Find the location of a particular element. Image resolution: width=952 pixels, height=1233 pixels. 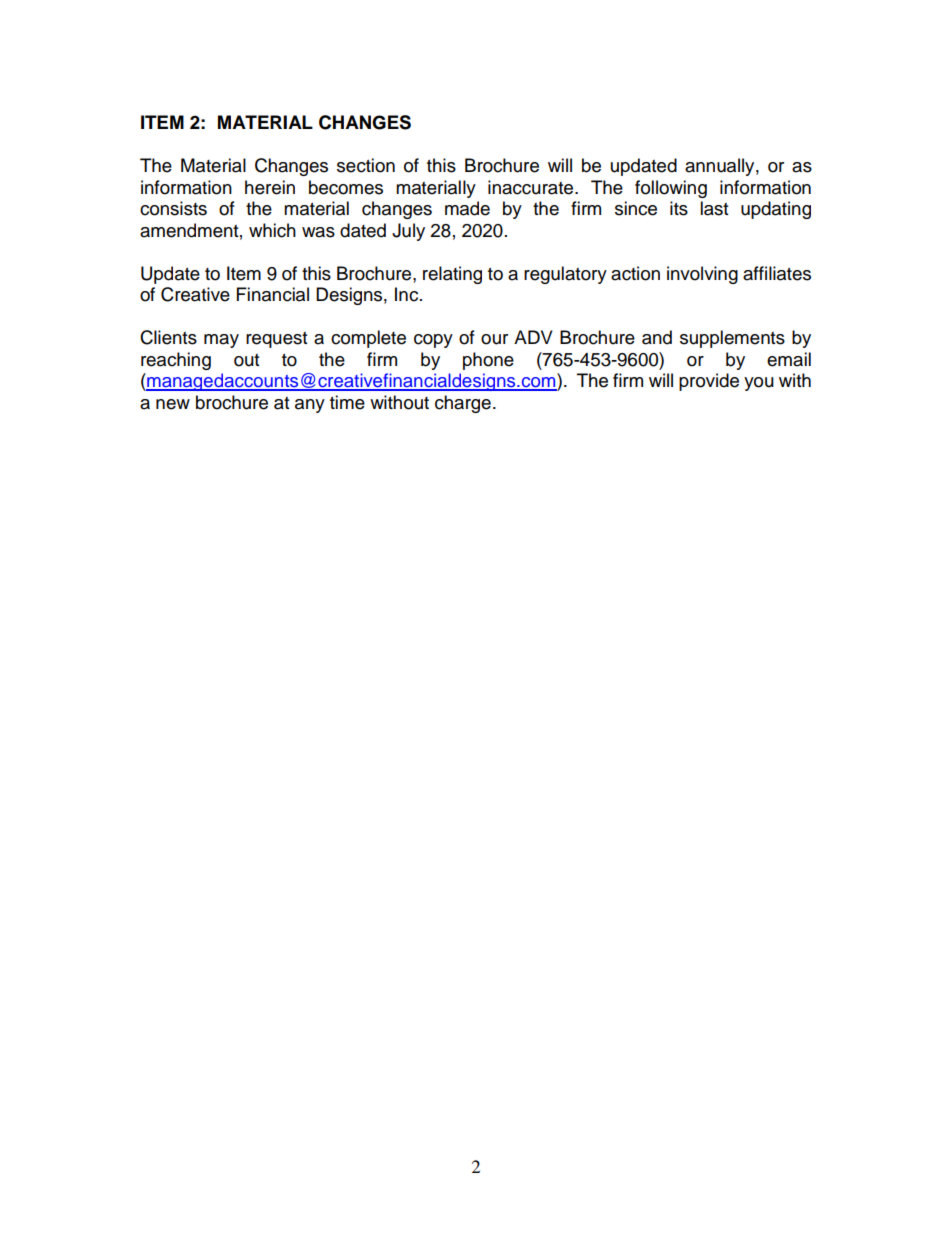

provide is located at coordinates (709, 382).
